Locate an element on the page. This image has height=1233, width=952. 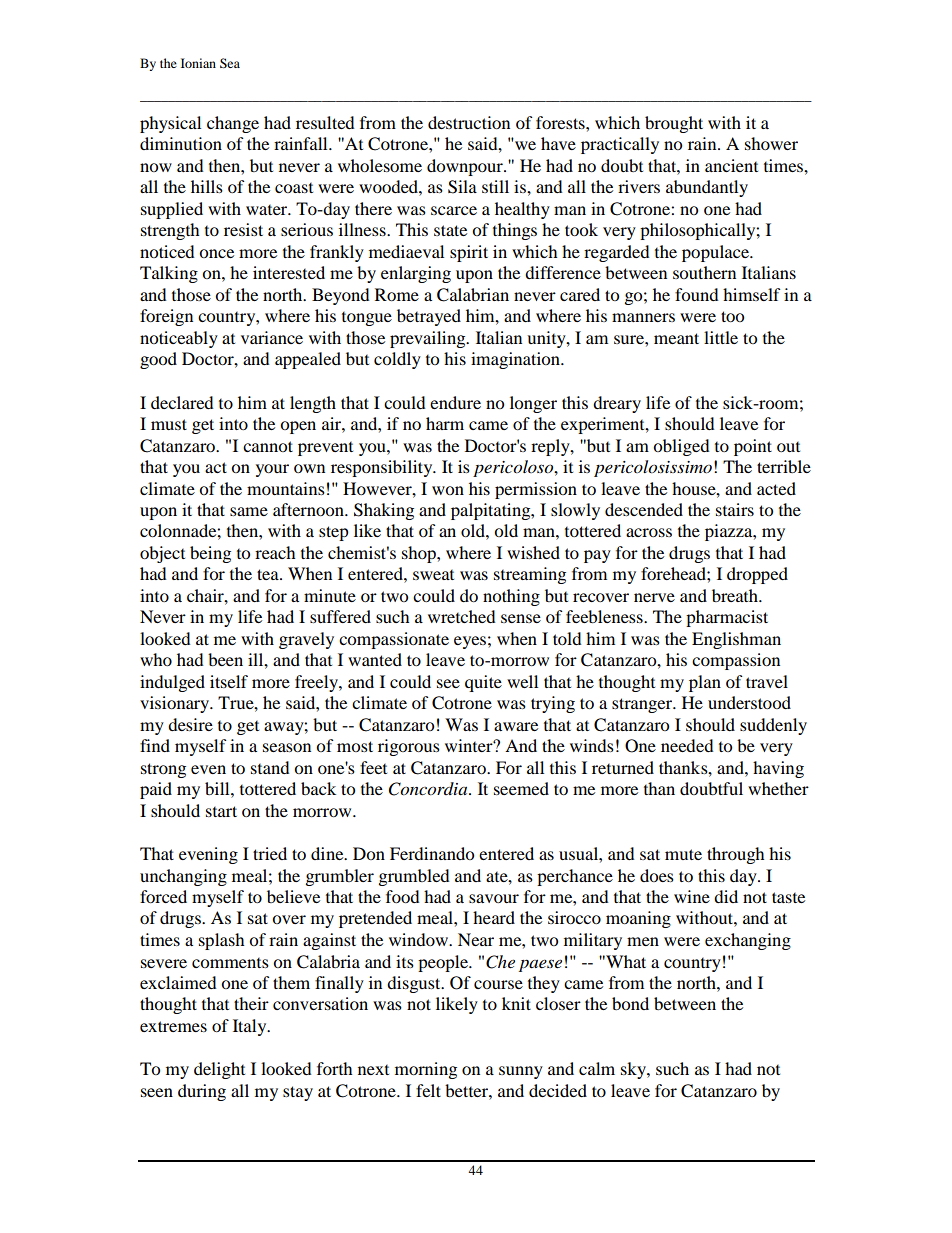
declared is located at coordinates (182, 402).
